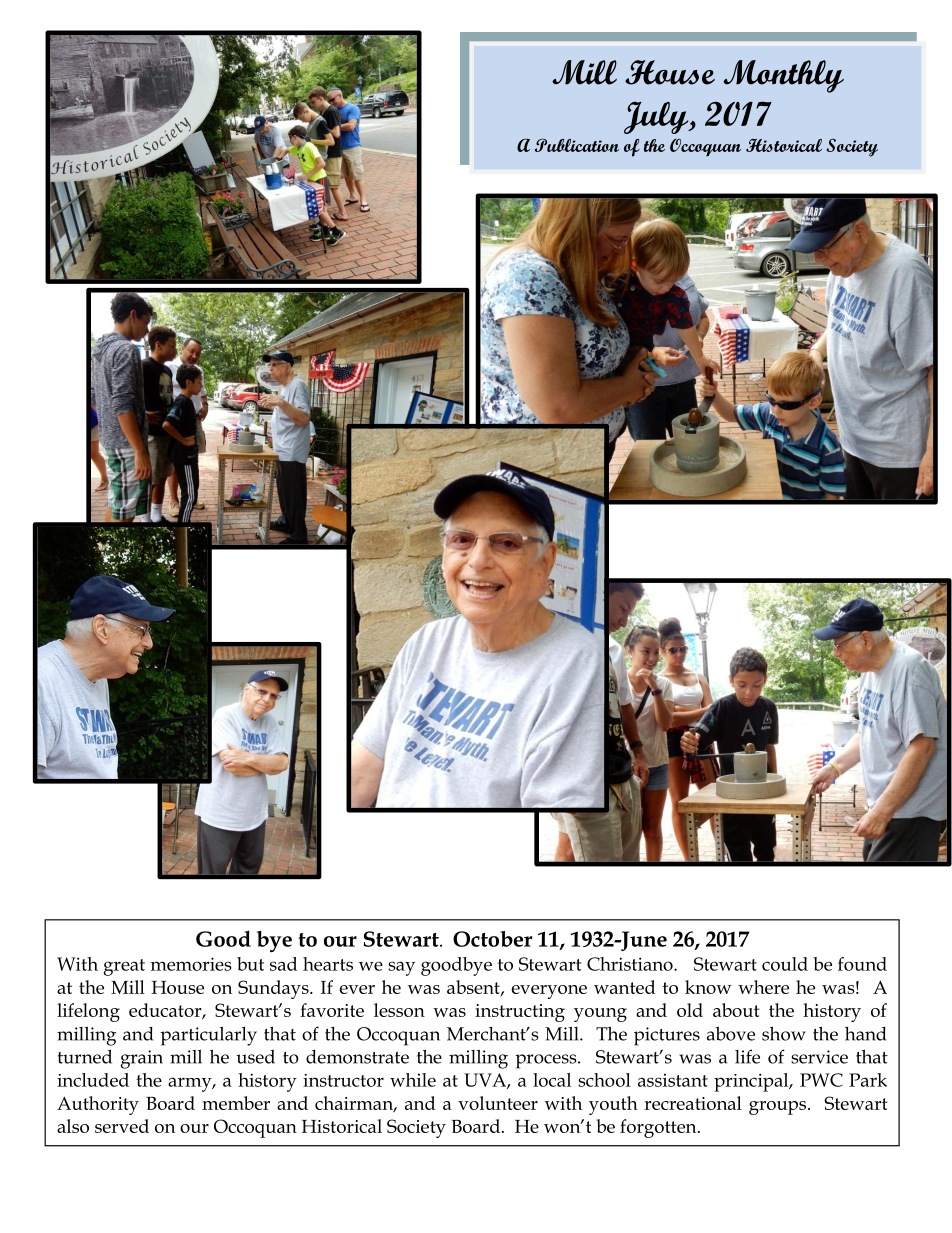 Image resolution: width=952 pixels, height=1233 pixels. What do you see at coordinates (401, 968) in the screenshot?
I see `say` at bounding box center [401, 968].
